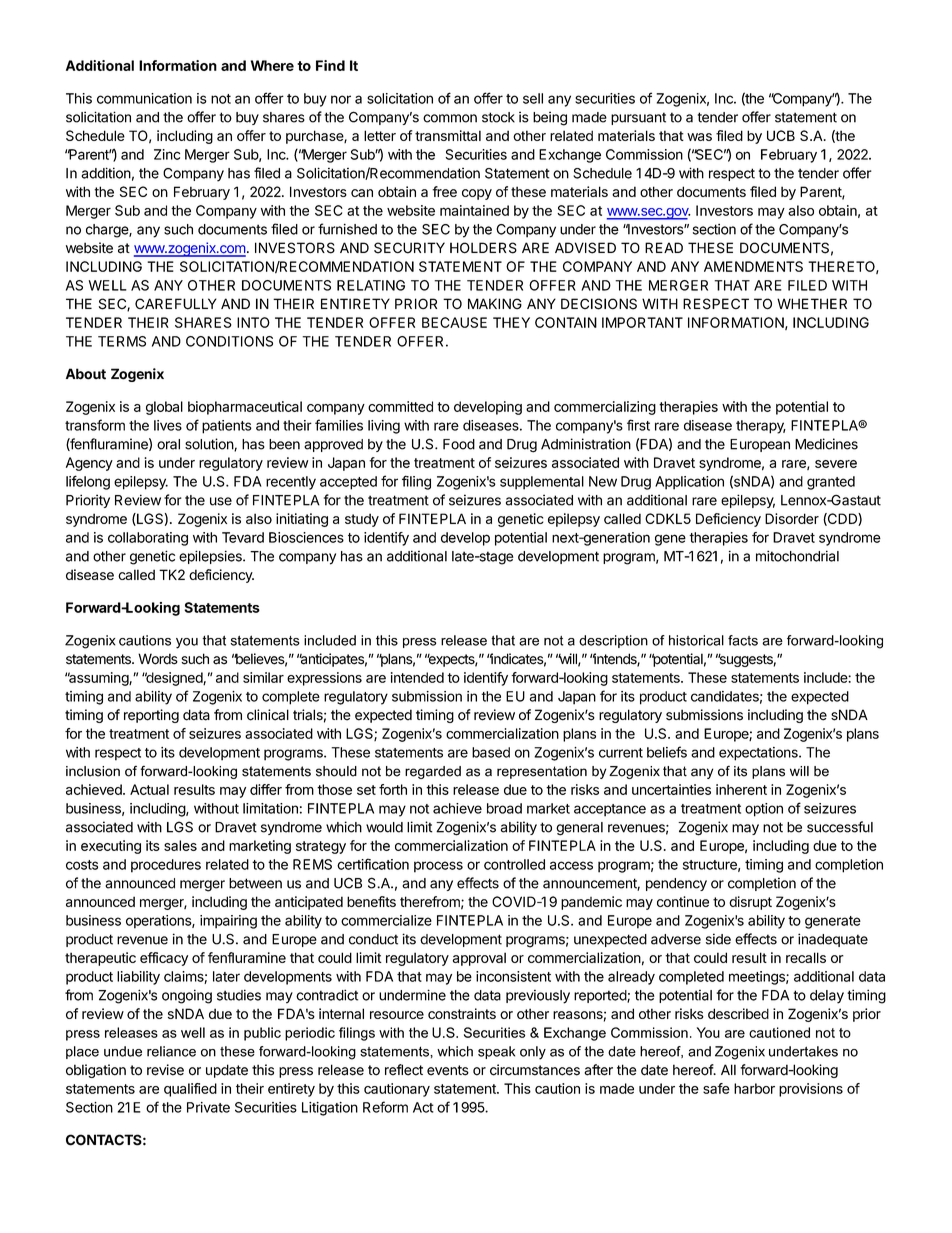 This screenshot has height=1233, width=952. I want to click on mitochondrial, so click(797, 556).
